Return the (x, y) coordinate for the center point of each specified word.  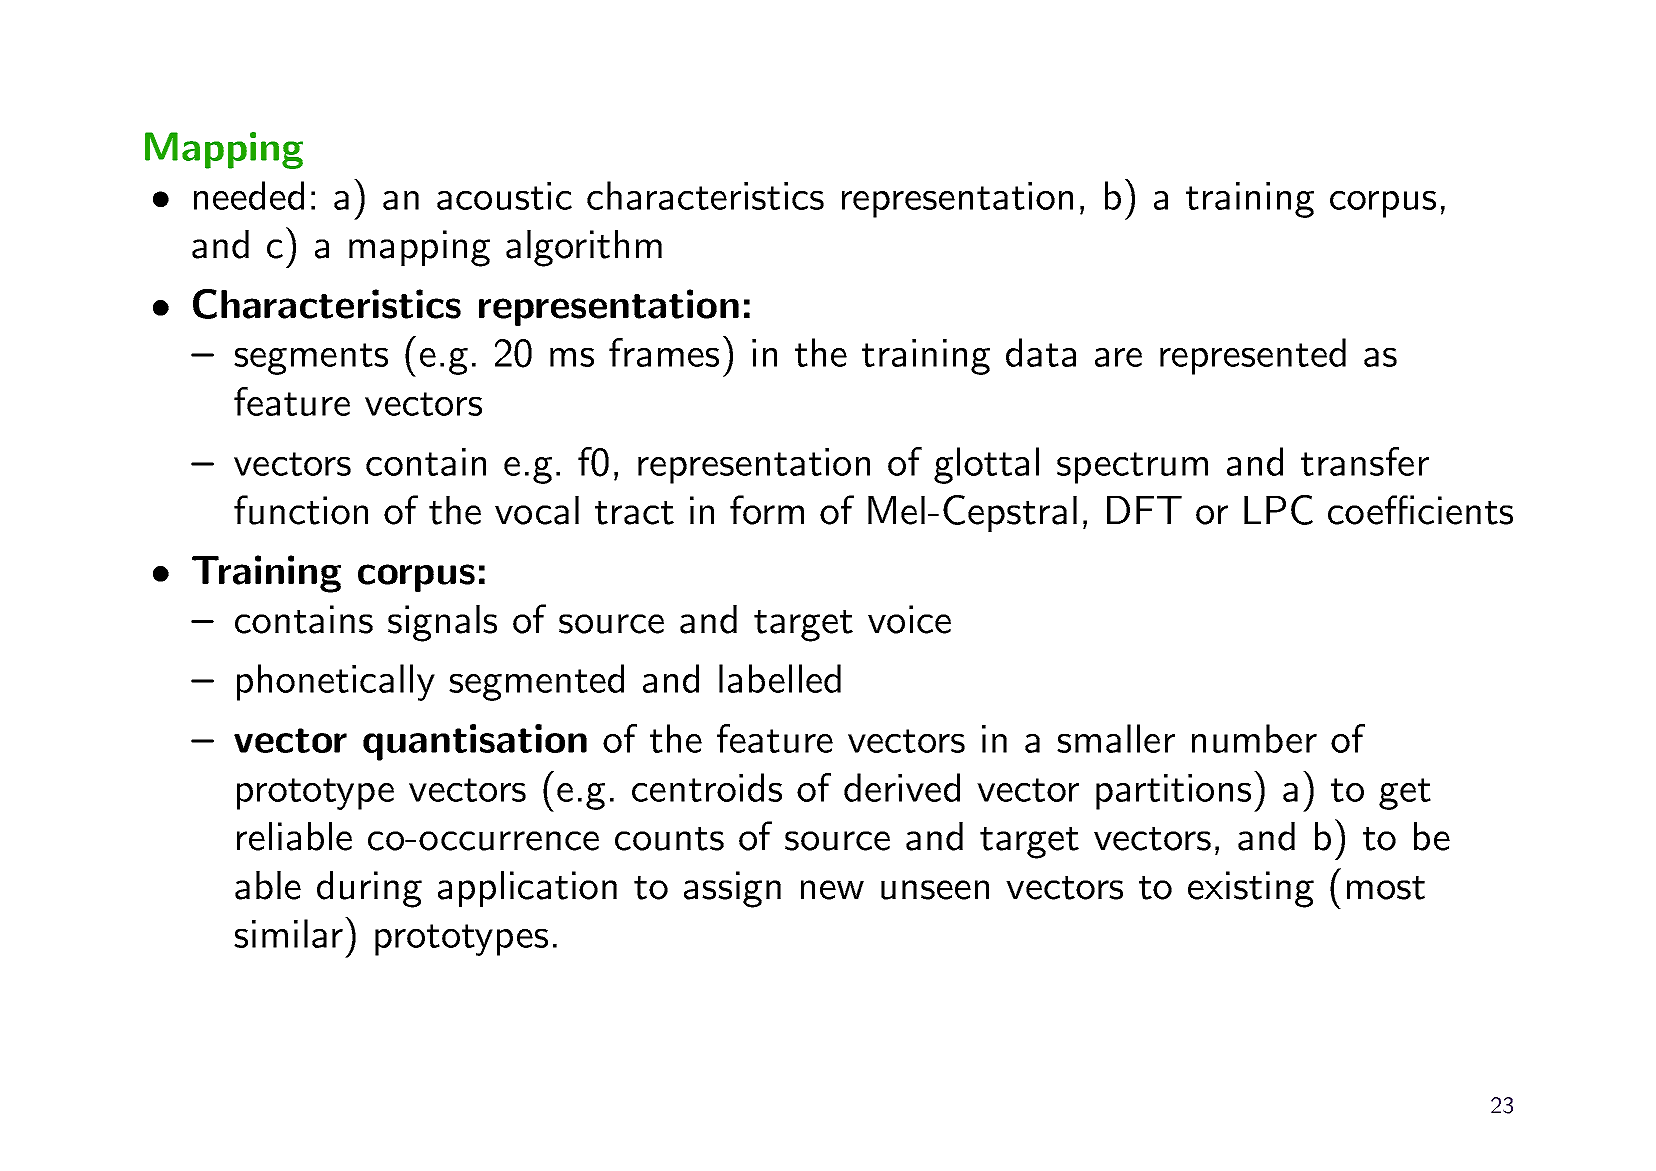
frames (664, 352)
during (369, 889)
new (832, 890)
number (1254, 738)
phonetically (336, 682)
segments (311, 359)
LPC (1278, 510)
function (301, 510)
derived (902, 787)
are (1118, 357)
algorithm (584, 248)
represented (1253, 356)
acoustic (504, 196)
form (767, 510)
